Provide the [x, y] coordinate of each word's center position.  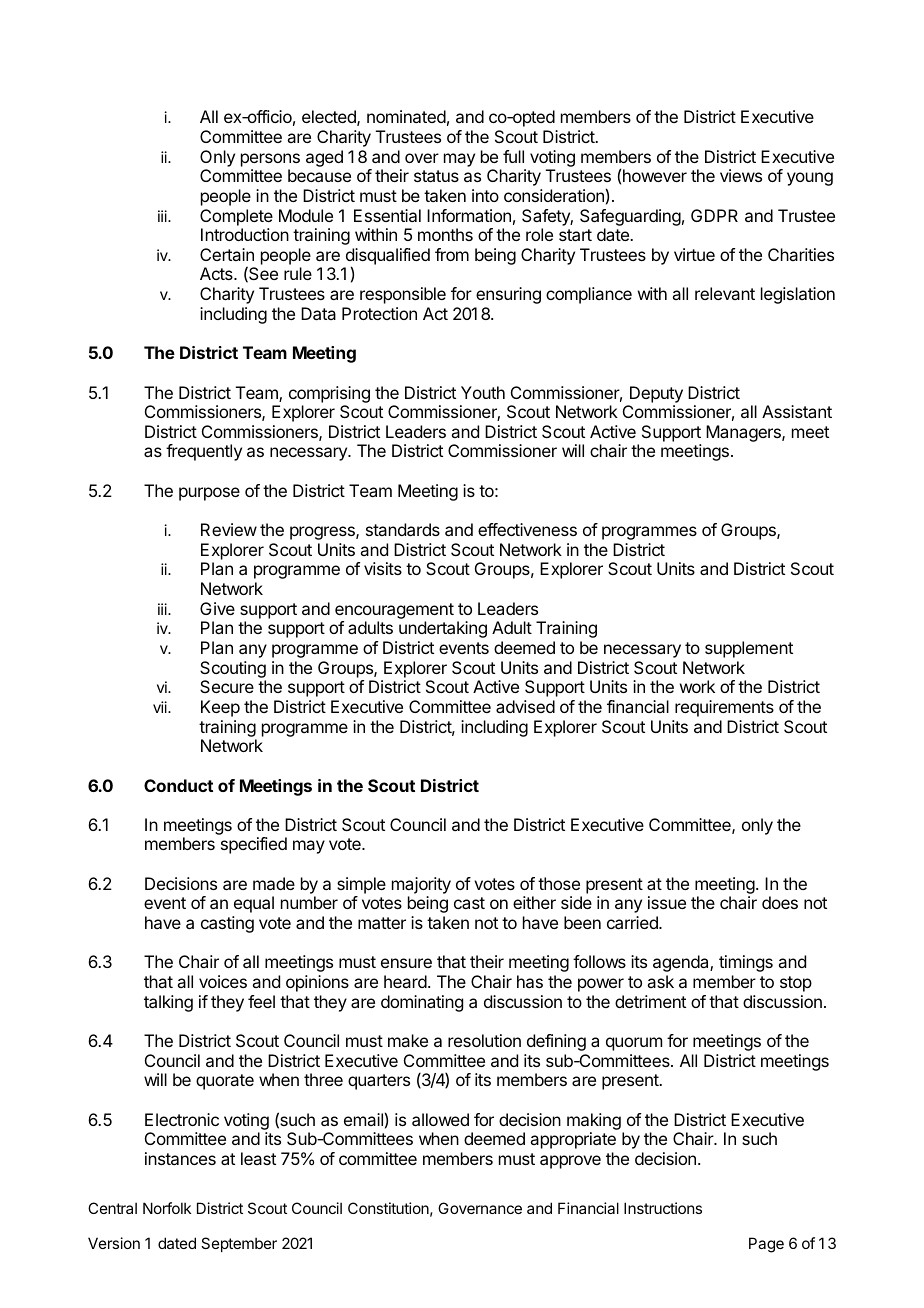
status [436, 176]
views [741, 175]
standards [403, 529]
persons [270, 160]
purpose [209, 494]
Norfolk [167, 1208]
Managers [744, 433]
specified [254, 845]
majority [421, 885]
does [780, 902]
